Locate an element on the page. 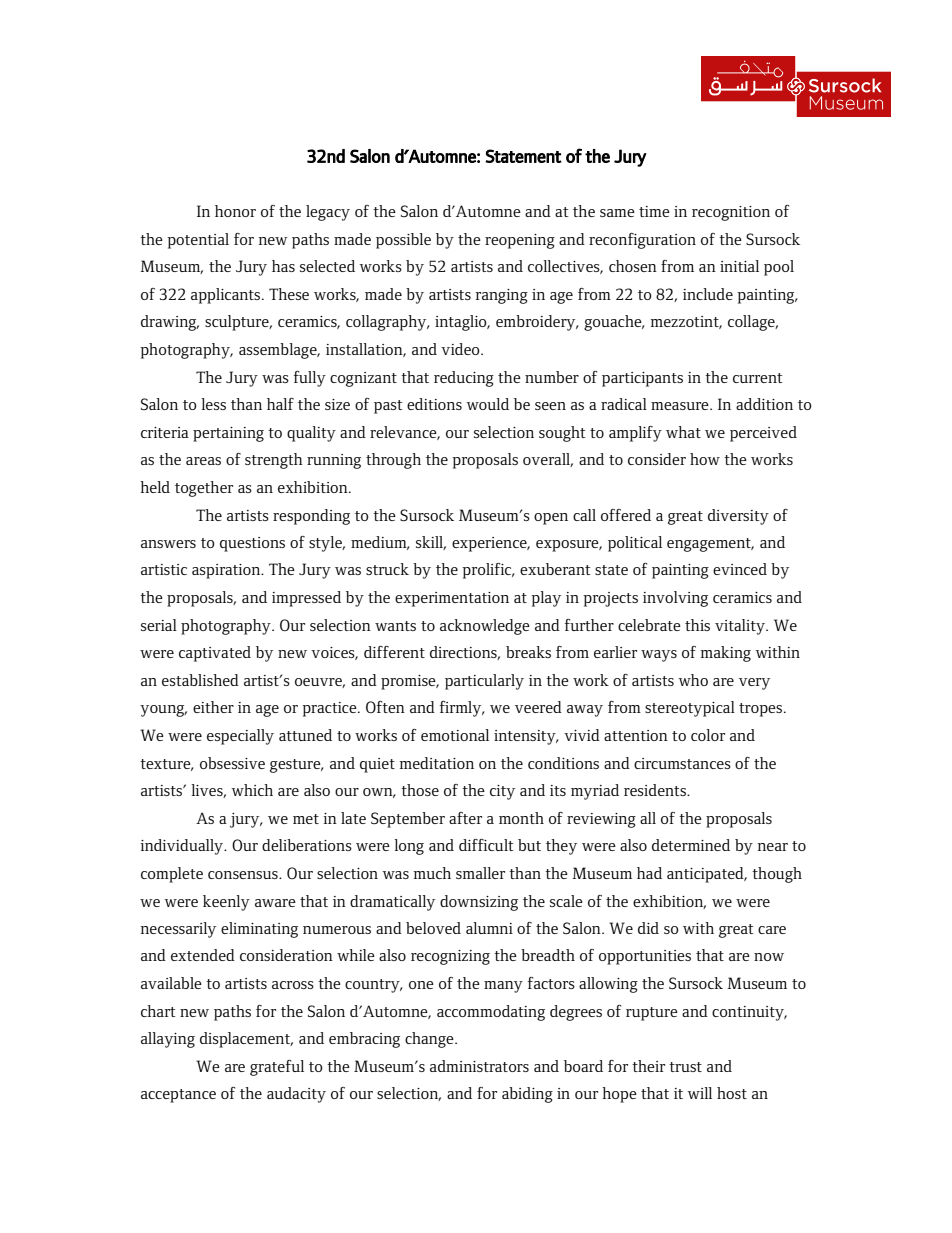 The width and height of the page is (952, 1233). recognition is located at coordinates (731, 213).
